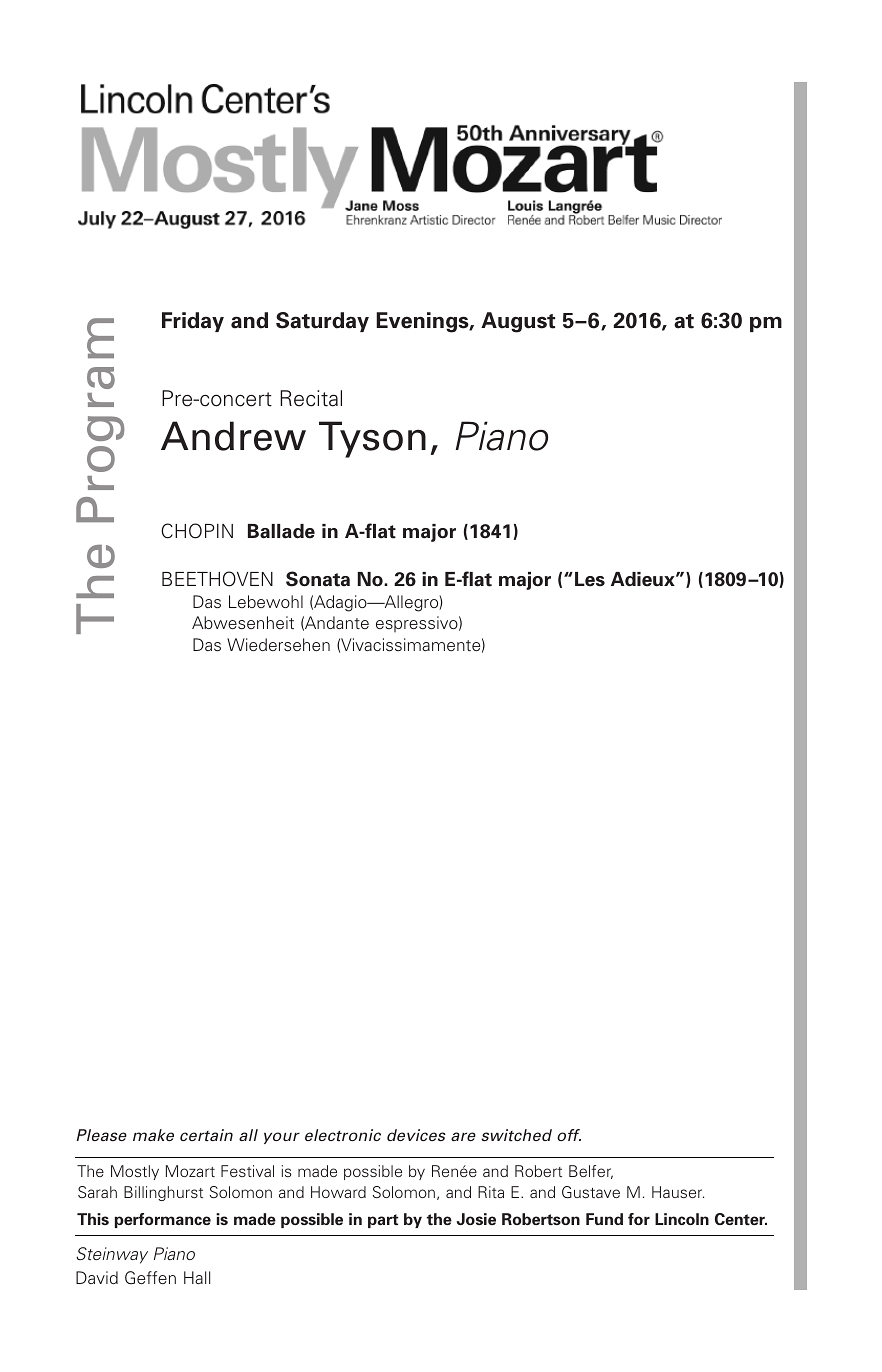  Describe the element at coordinates (322, 322) in the screenshot. I see `Saturday` at that location.
